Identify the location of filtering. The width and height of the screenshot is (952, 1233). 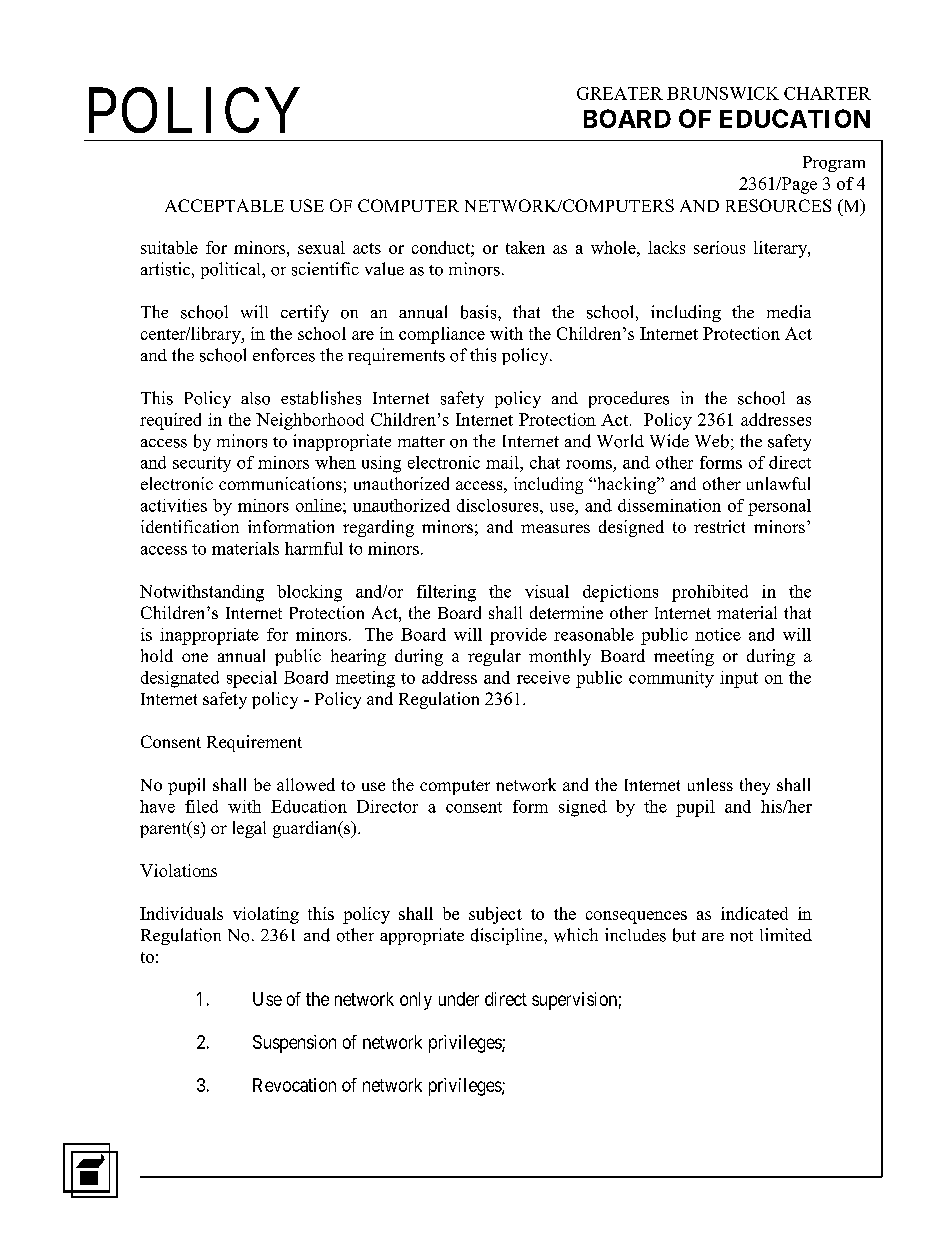
(446, 593).
